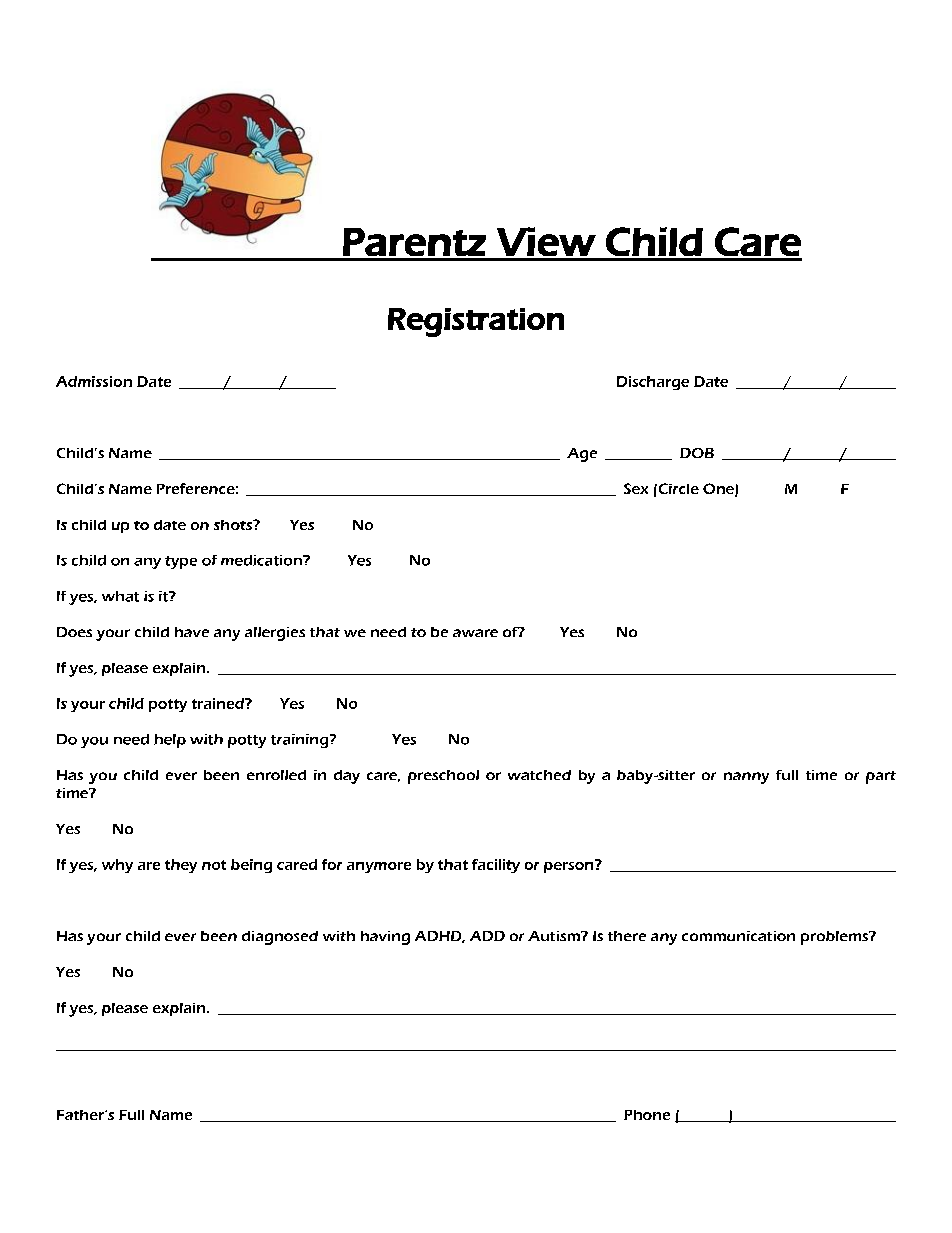 This screenshot has width=952, height=1233. What do you see at coordinates (476, 322) in the screenshot?
I see `Registration` at bounding box center [476, 322].
